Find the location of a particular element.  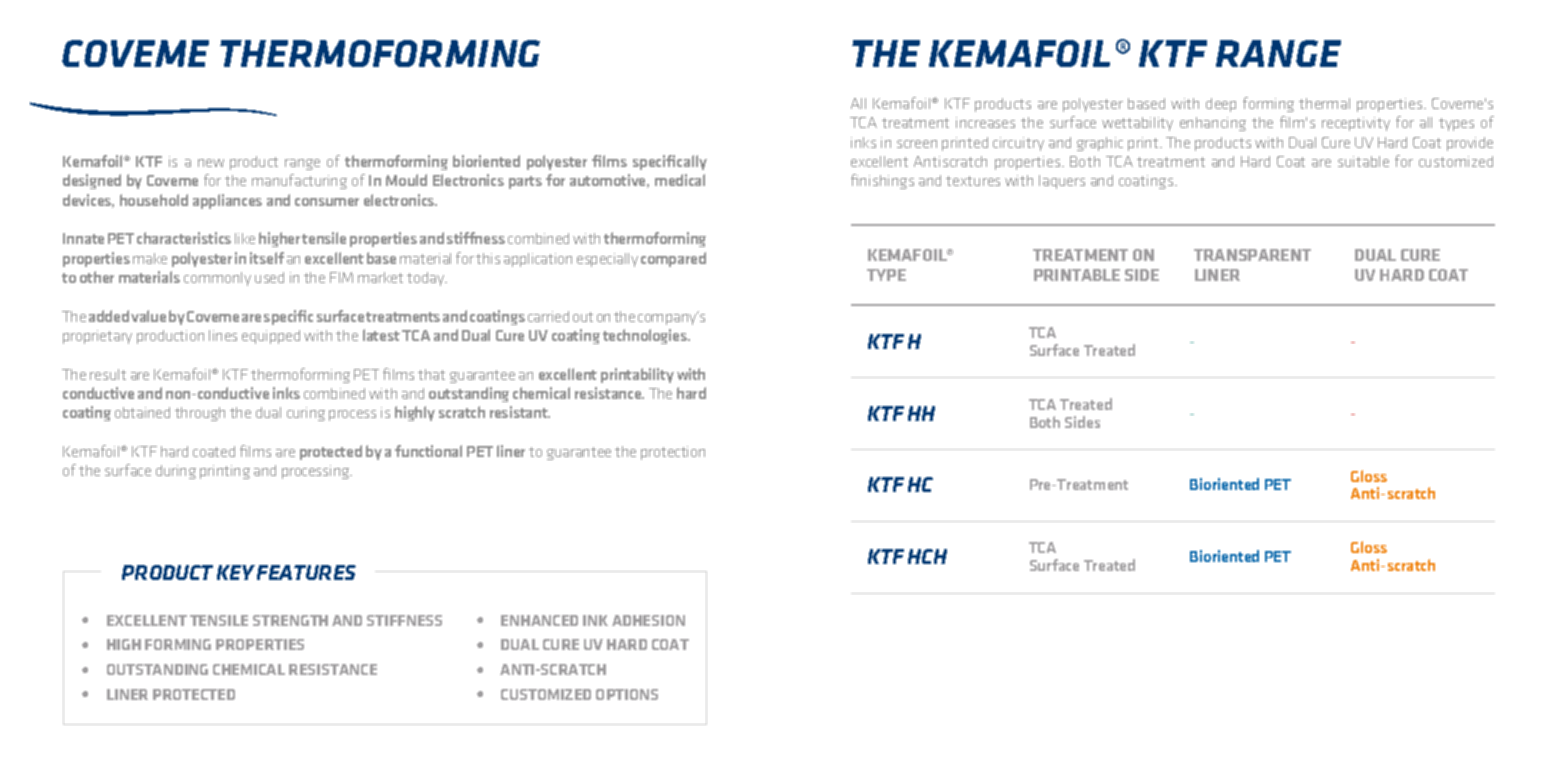

OPTIONS is located at coordinates (627, 694).
